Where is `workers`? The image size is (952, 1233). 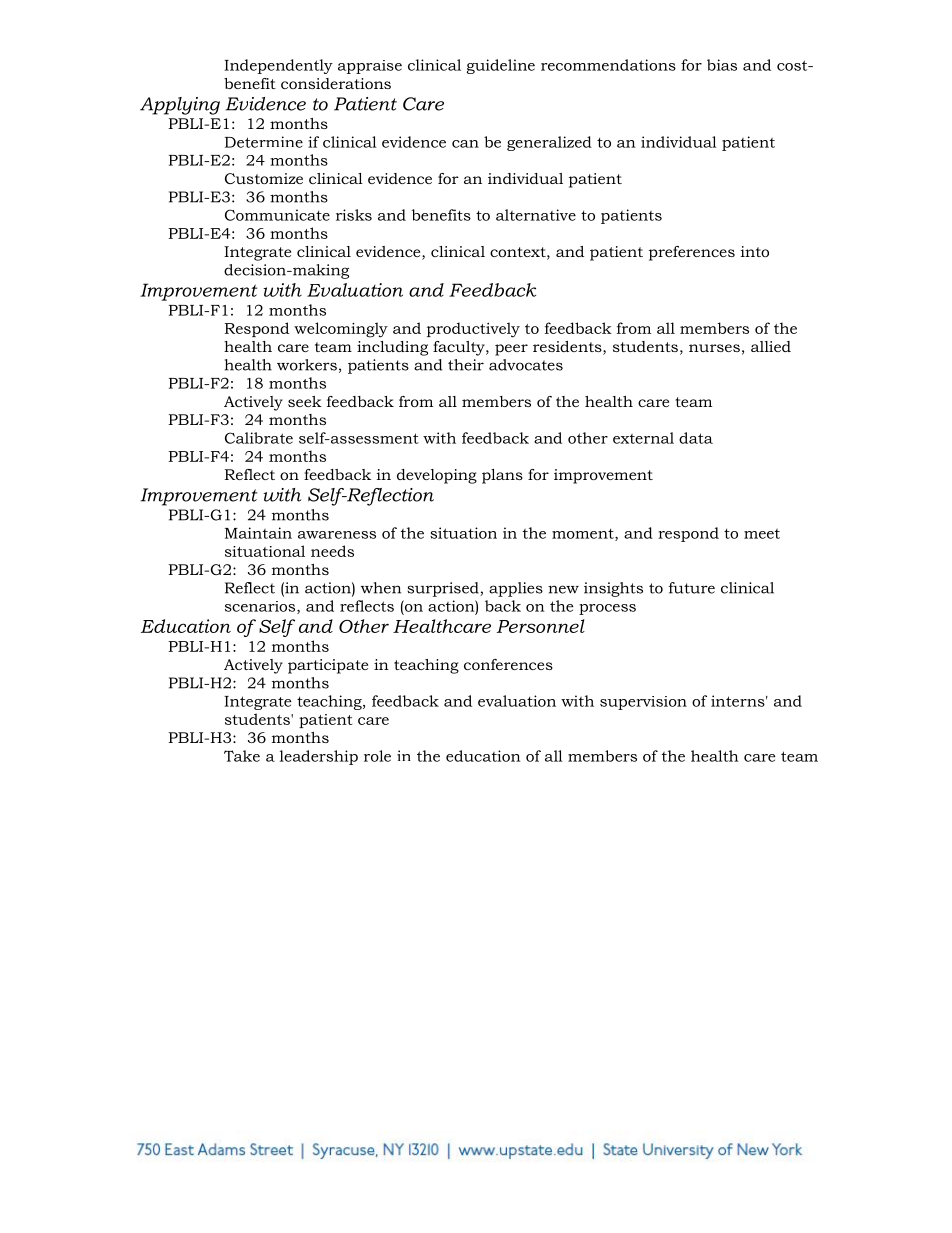 workers is located at coordinates (307, 365).
